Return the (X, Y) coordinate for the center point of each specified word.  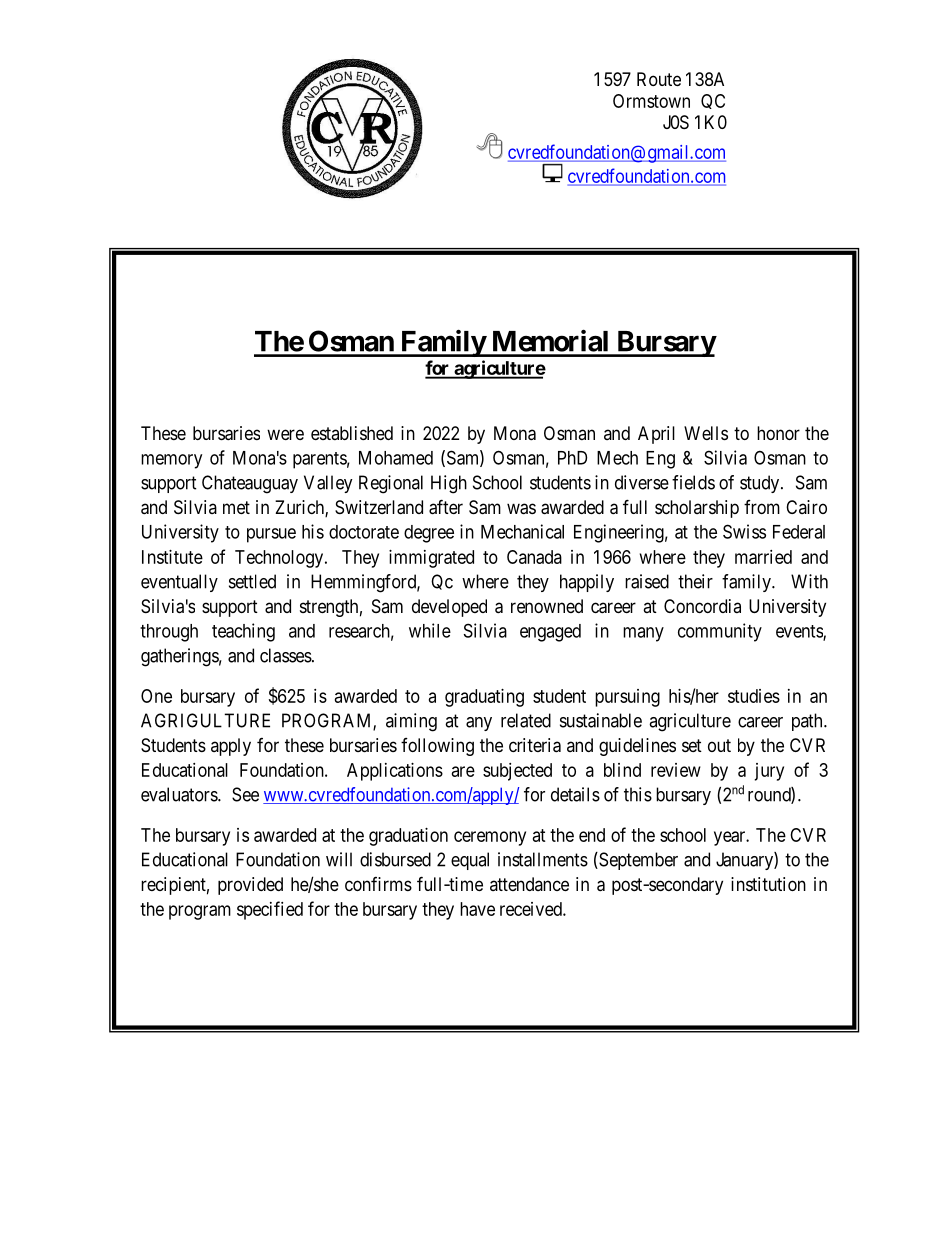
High (449, 484)
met (236, 507)
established (352, 433)
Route (659, 79)
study (761, 484)
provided (250, 886)
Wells (706, 433)
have (477, 909)
